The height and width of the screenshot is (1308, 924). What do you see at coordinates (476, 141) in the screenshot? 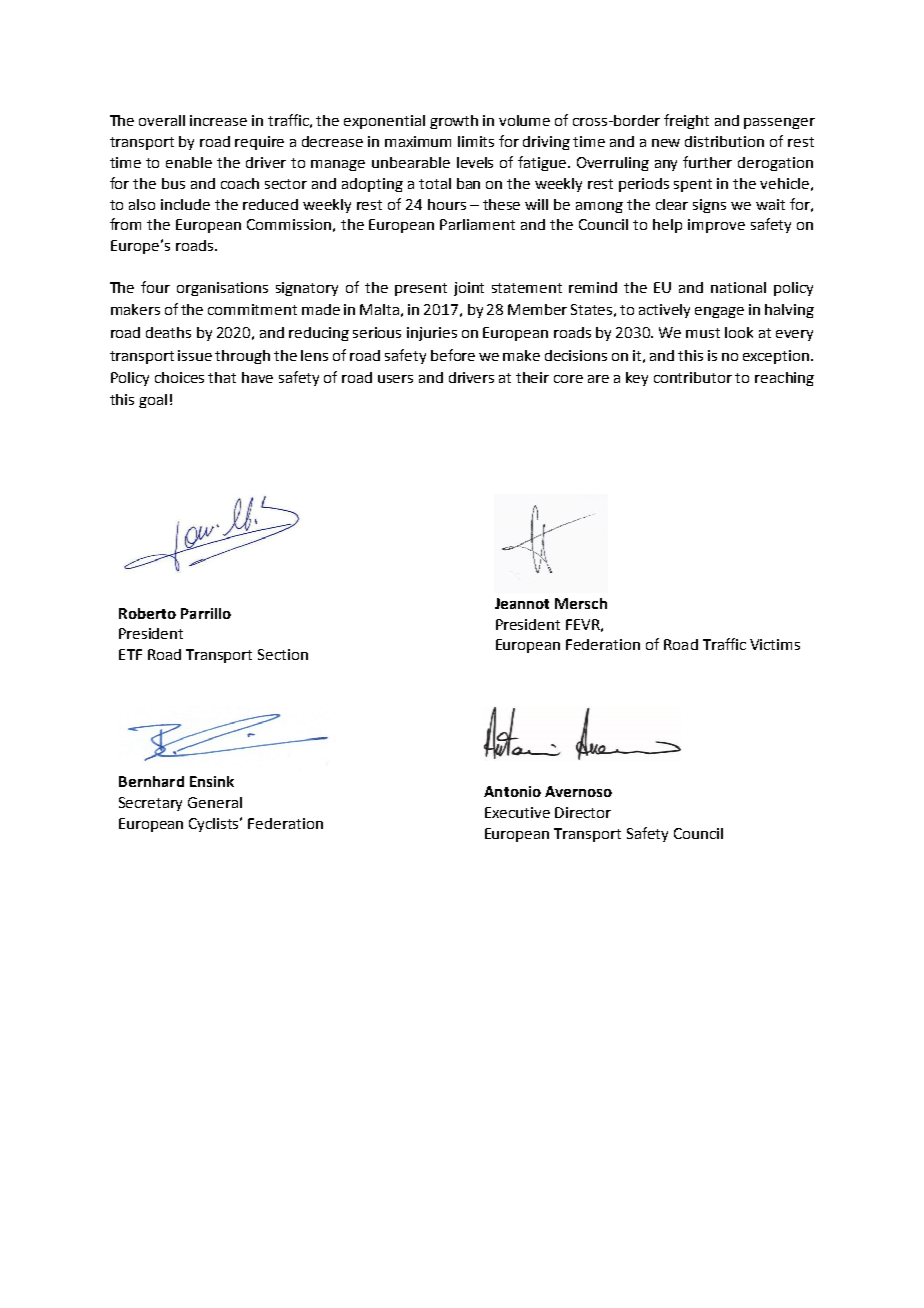
I see `limits` at bounding box center [476, 141].
